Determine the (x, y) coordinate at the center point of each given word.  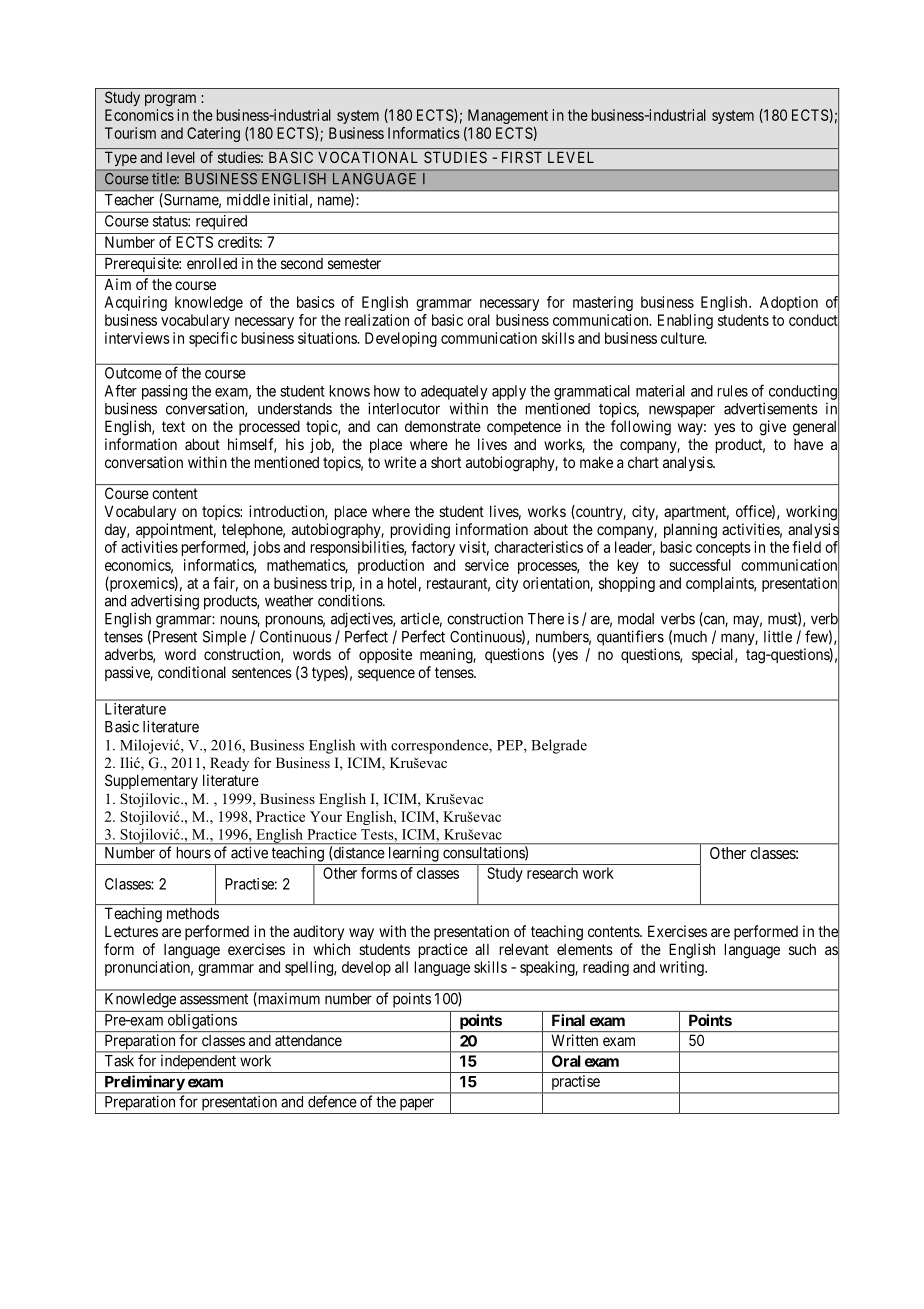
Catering (213, 134)
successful (700, 565)
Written (575, 1040)
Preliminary (144, 1084)
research (552, 873)
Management (508, 116)
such (802, 949)
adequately (454, 392)
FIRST (522, 157)
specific (213, 339)
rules (733, 391)
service (487, 565)
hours (194, 853)
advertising (165, 602)
